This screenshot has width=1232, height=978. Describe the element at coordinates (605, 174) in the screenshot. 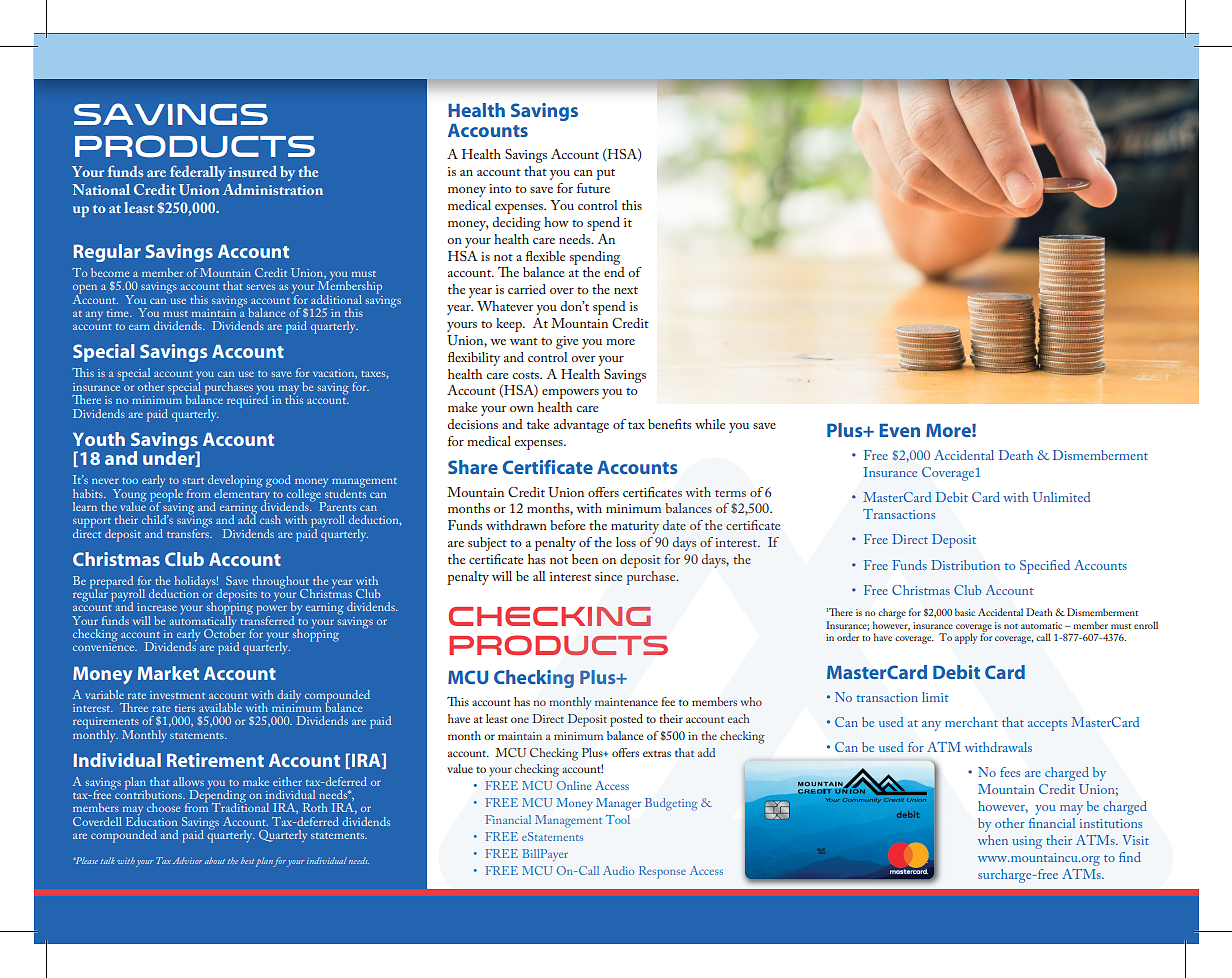

I see `put` at that location.
